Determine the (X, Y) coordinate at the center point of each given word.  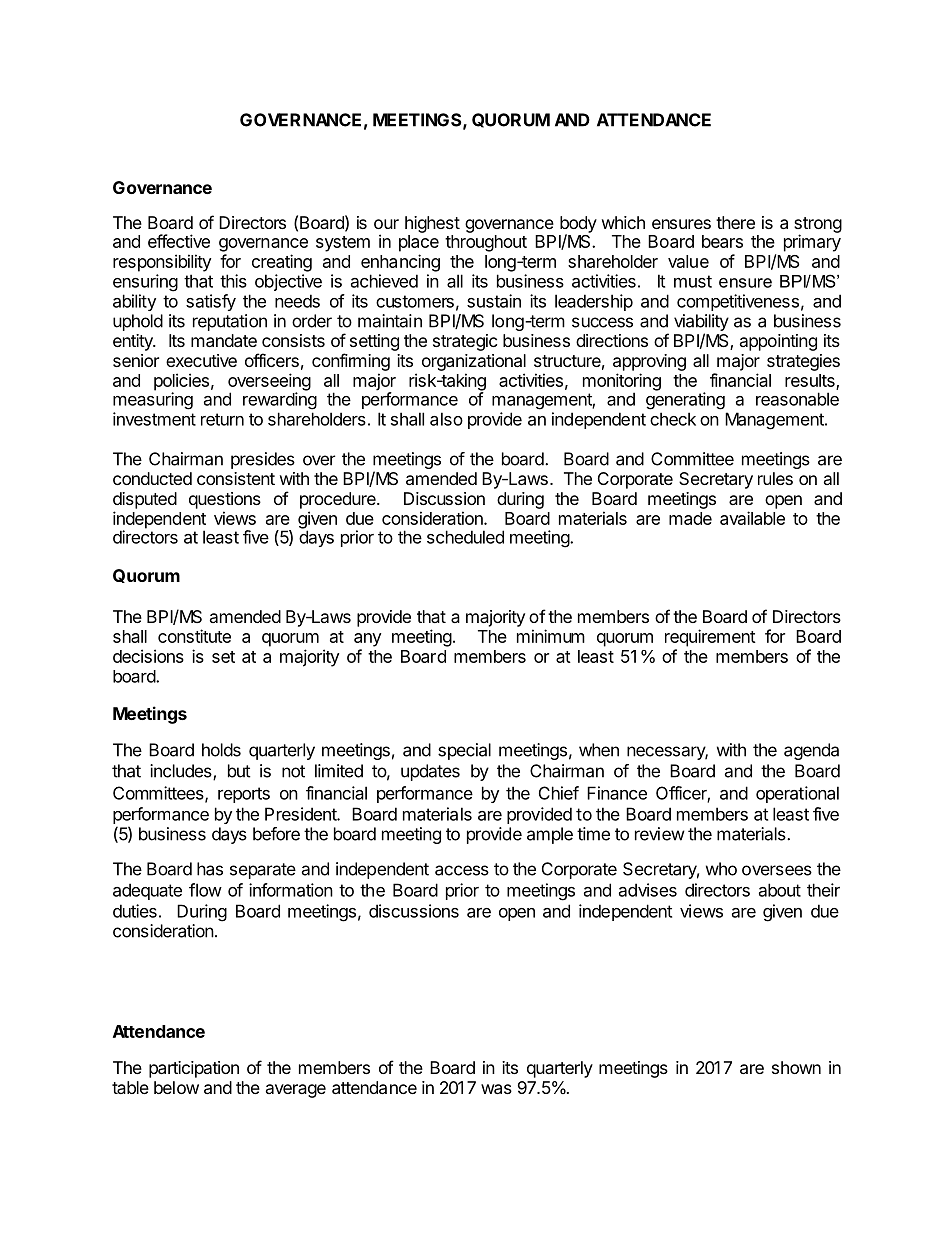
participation (194, 1069)
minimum (551, 636)
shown (796, 1067)
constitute (194, 636)
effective (179, 241)
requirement (710, 638)
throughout (486, 243)
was (496, 1089)
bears (722, 241)
